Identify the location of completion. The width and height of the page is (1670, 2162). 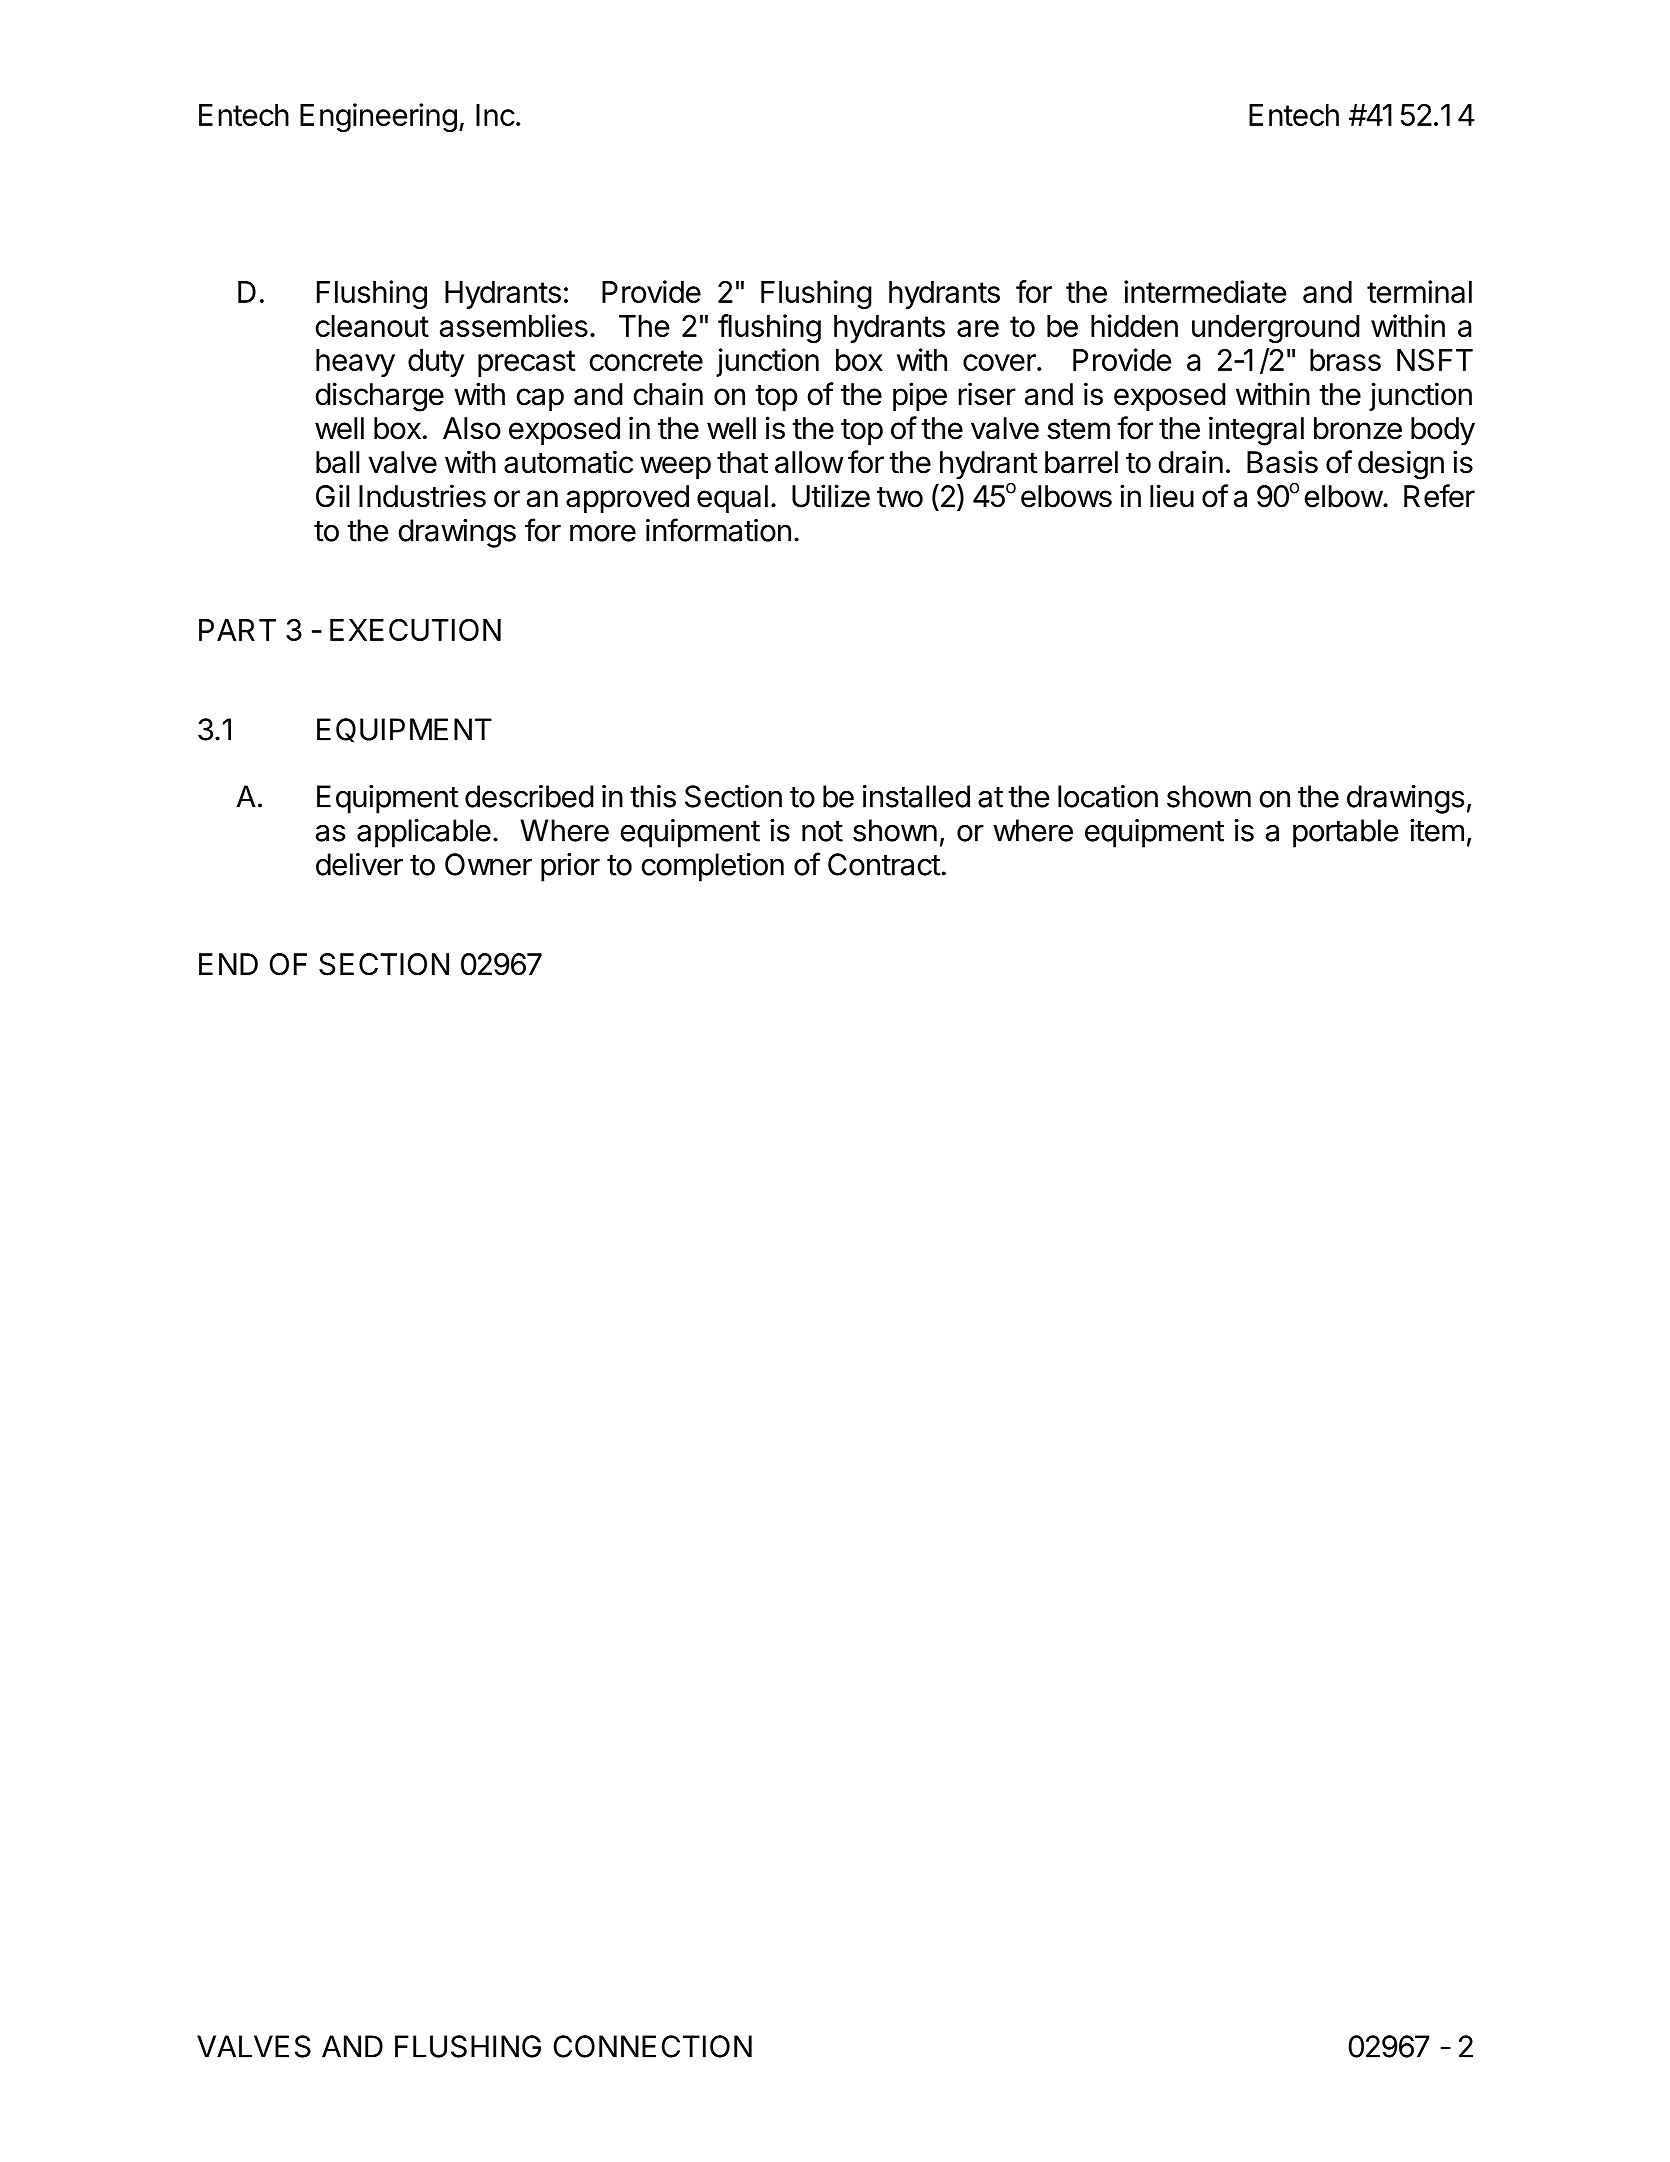
(712, 867).
